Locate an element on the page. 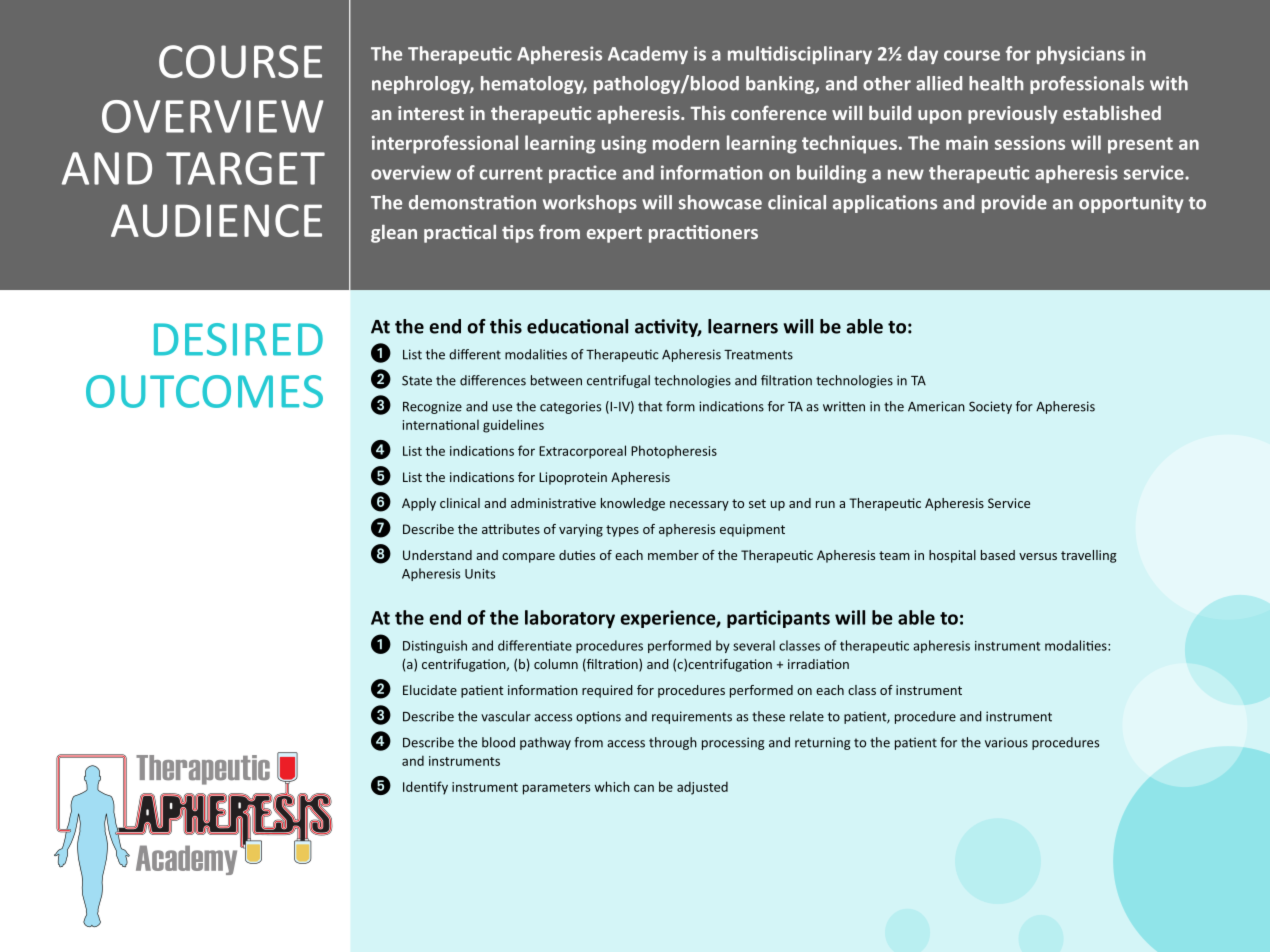 The image size is (1270, 952). professionals is located at coordinates (1087, 85).
